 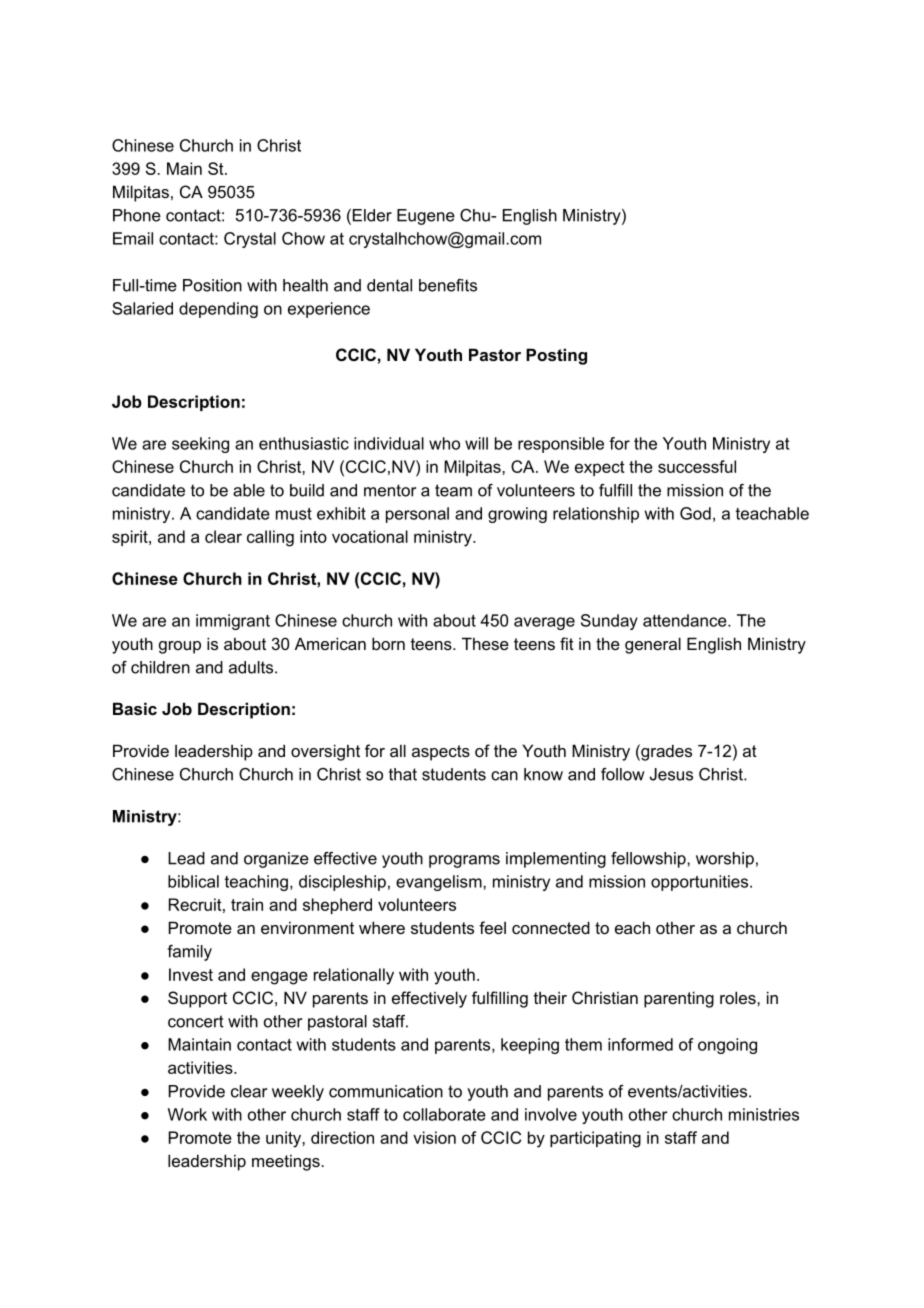 What do you see at coordinates (556, 356) in the screenshot?
I see `Posting` at bounding box center [556, 356].
